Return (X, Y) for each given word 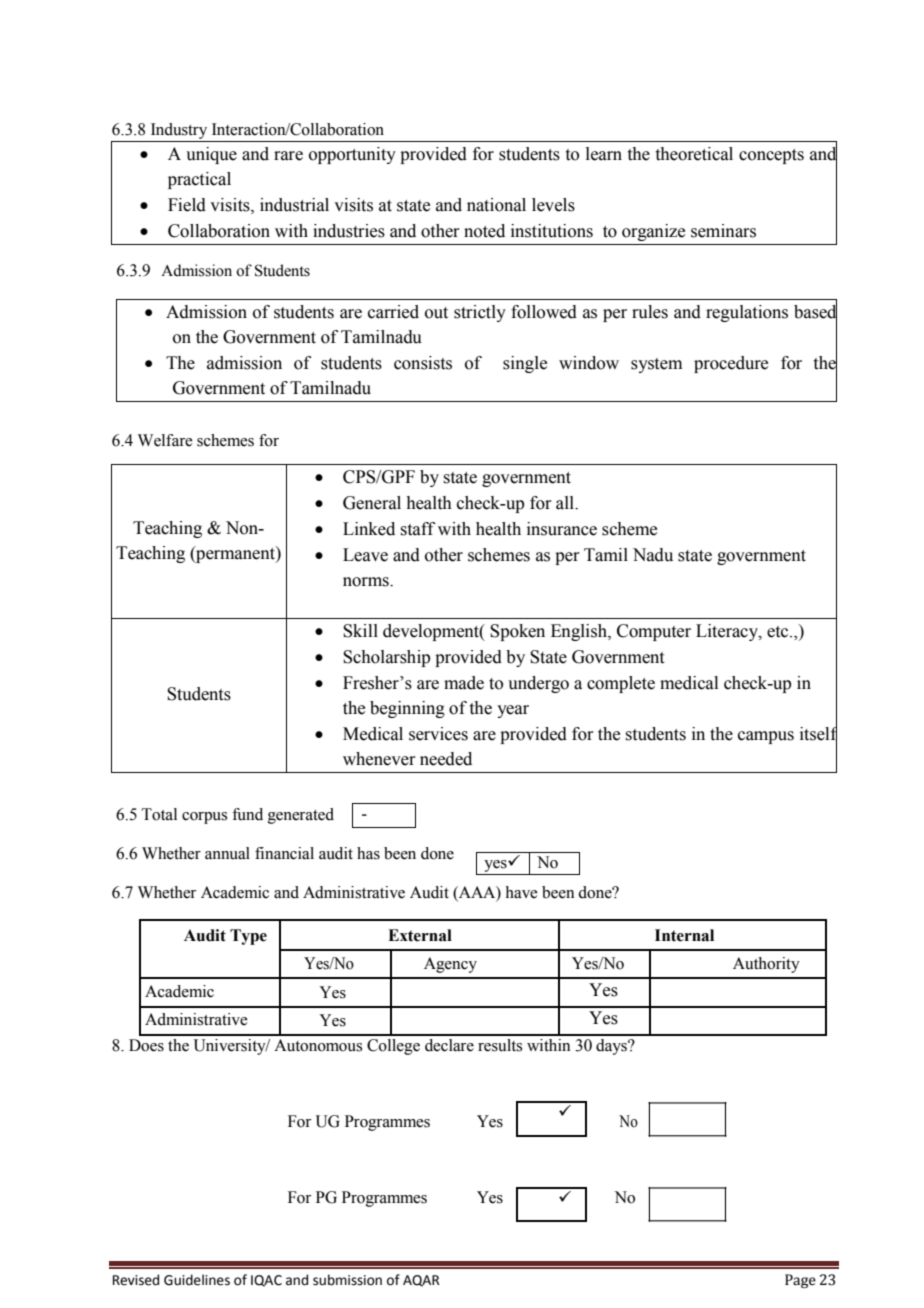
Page (800, 1281)
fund (247, 814)
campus (766, 737)
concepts (771, 156)
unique (211, 155)
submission (347, 1280)
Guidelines (197, 1280)
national (496, 205)
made (464, 683)
